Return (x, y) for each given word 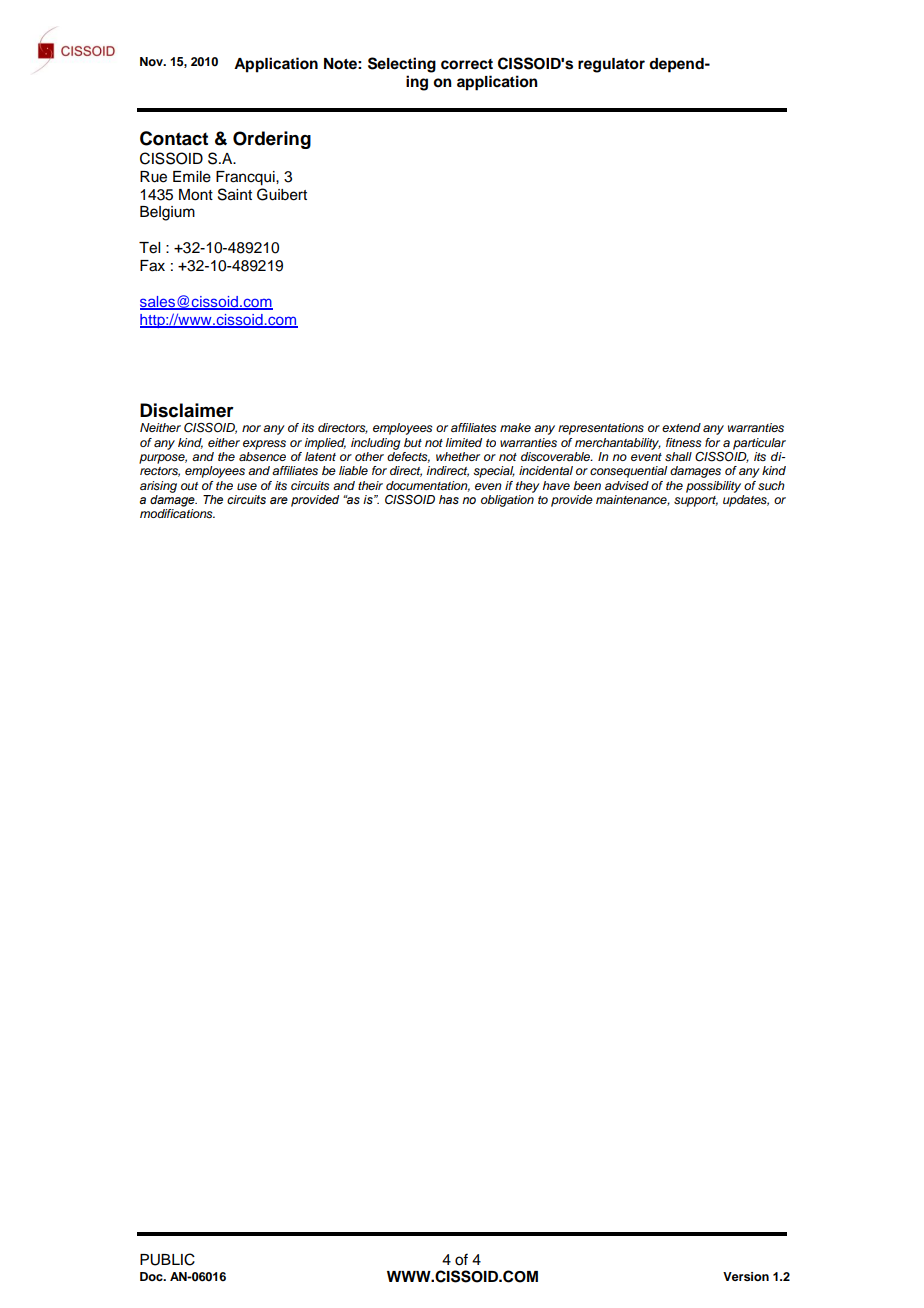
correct (467, 64)
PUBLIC (167, 1259)
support (696, 501)
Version (746, 1276)
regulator (611, 65)
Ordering (272, 140)
